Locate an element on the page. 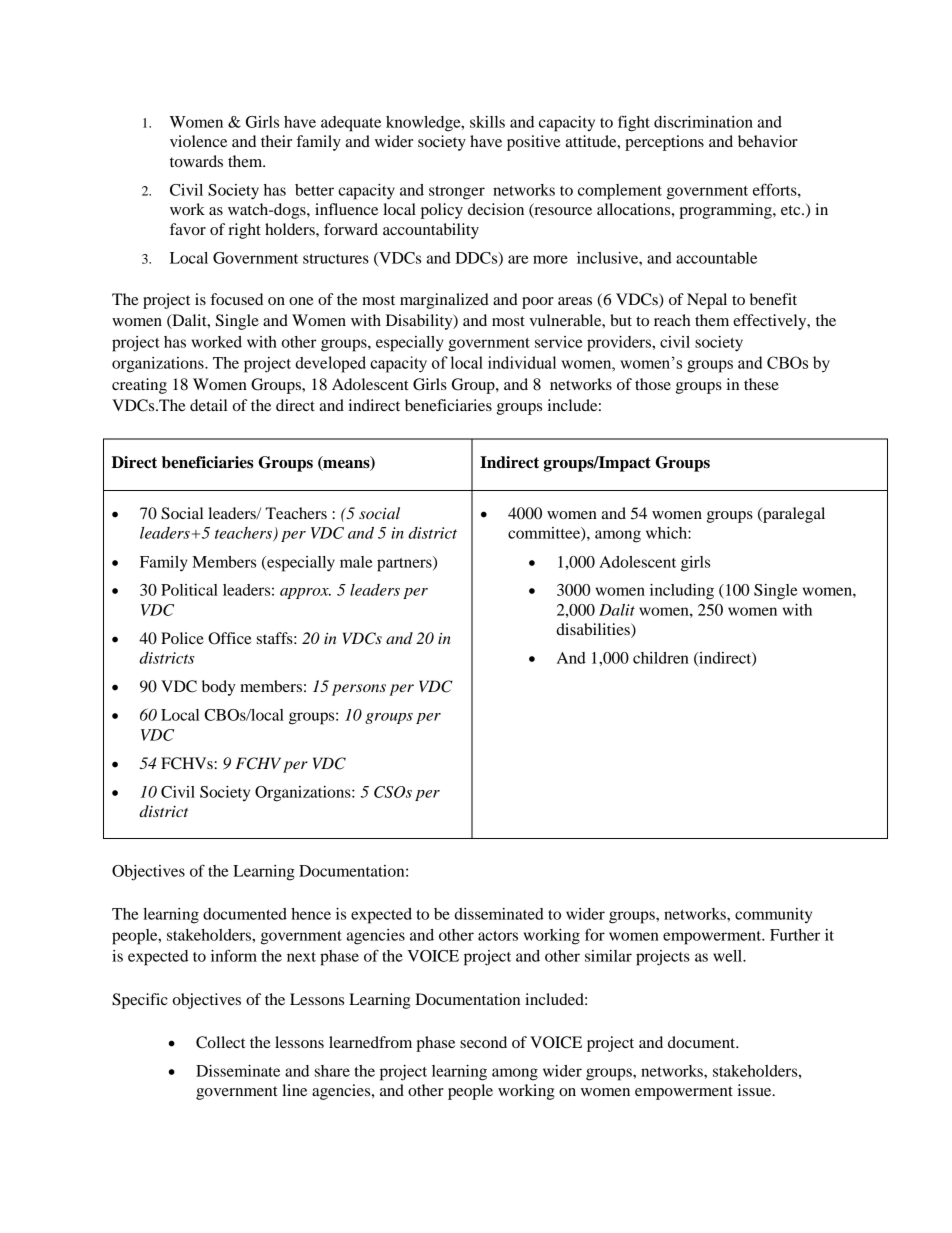 This document has width=952, height=1233. including is located at coordinates (682, 592).
